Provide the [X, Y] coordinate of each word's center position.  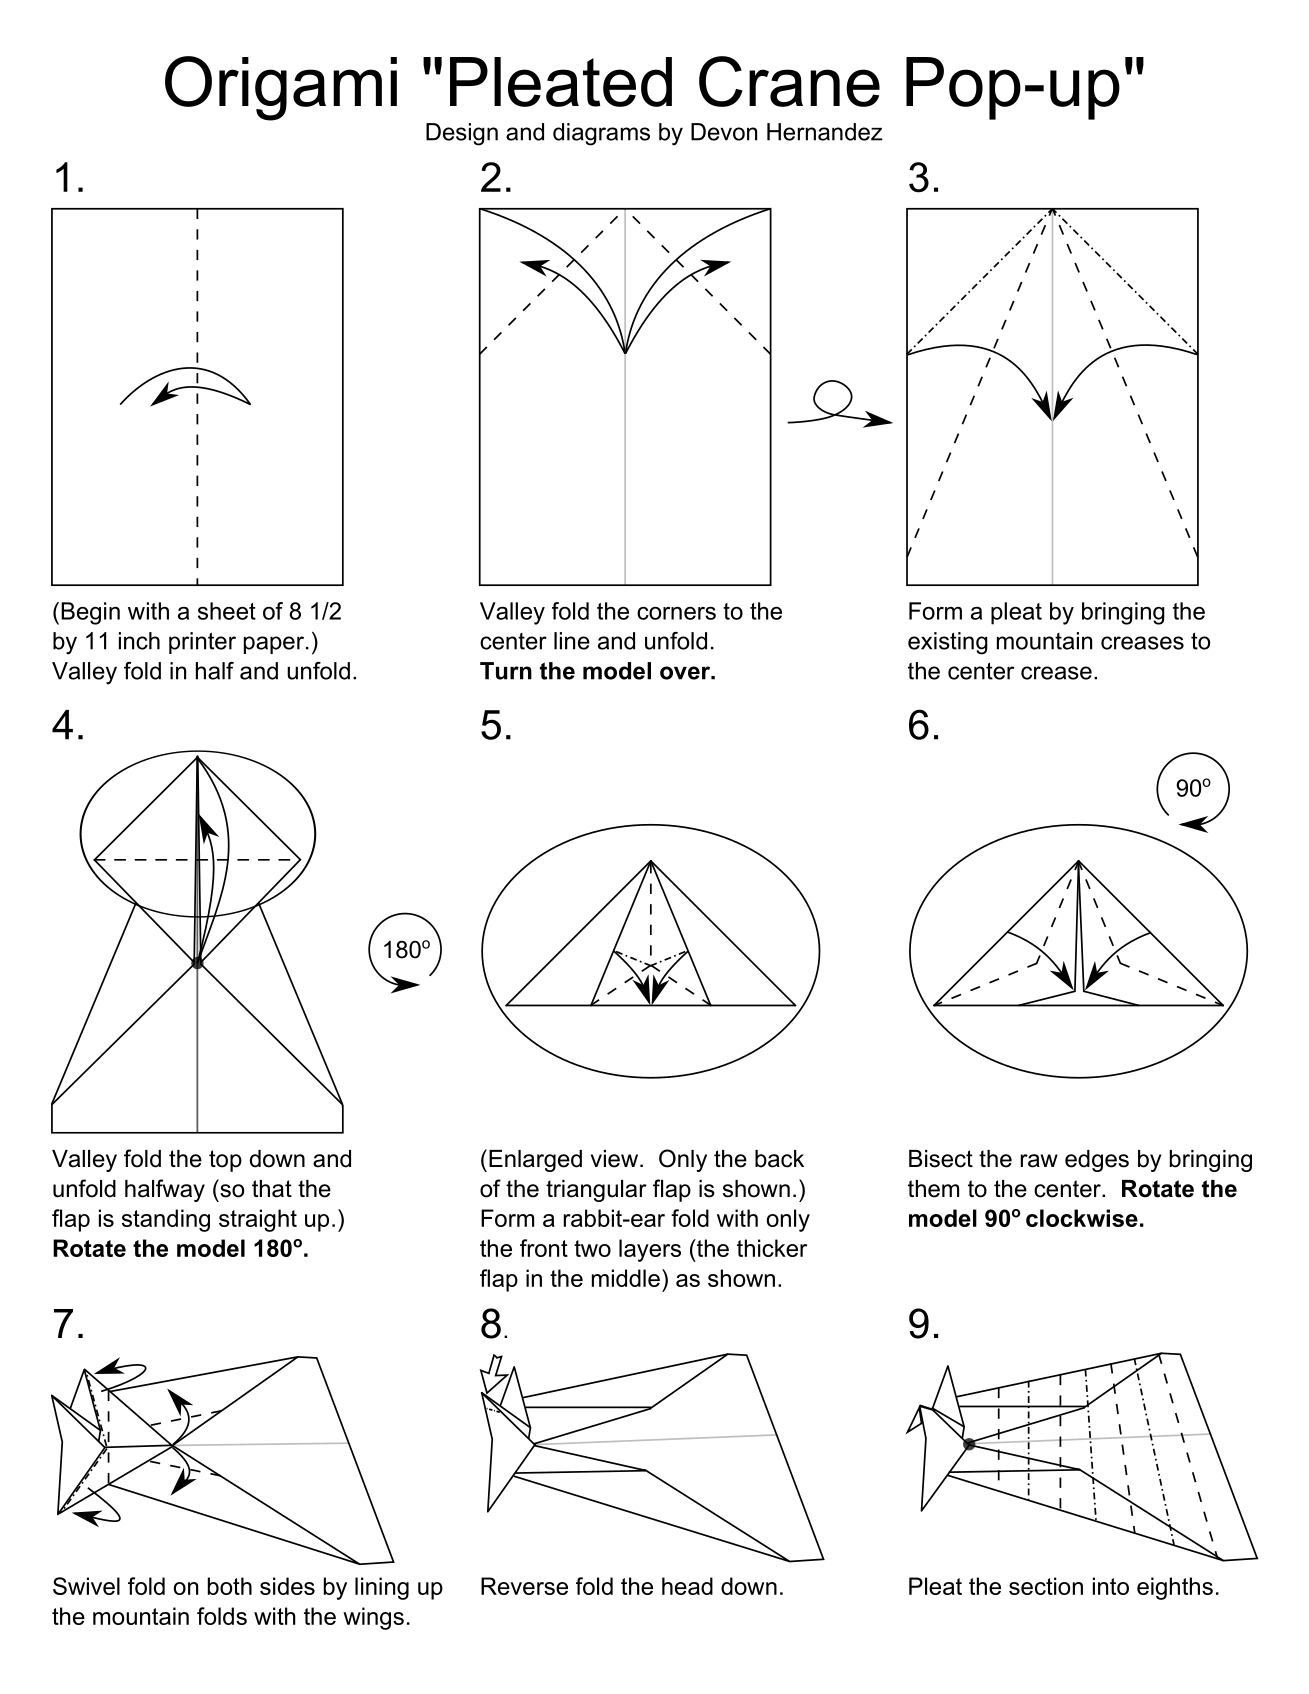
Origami [281, 88]
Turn [506, 671]
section [1046, 1586]
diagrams [601, 134]
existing [948, 643]
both [230, 1586]
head [687, 1586]
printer [202, 643]
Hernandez [825, 132]
